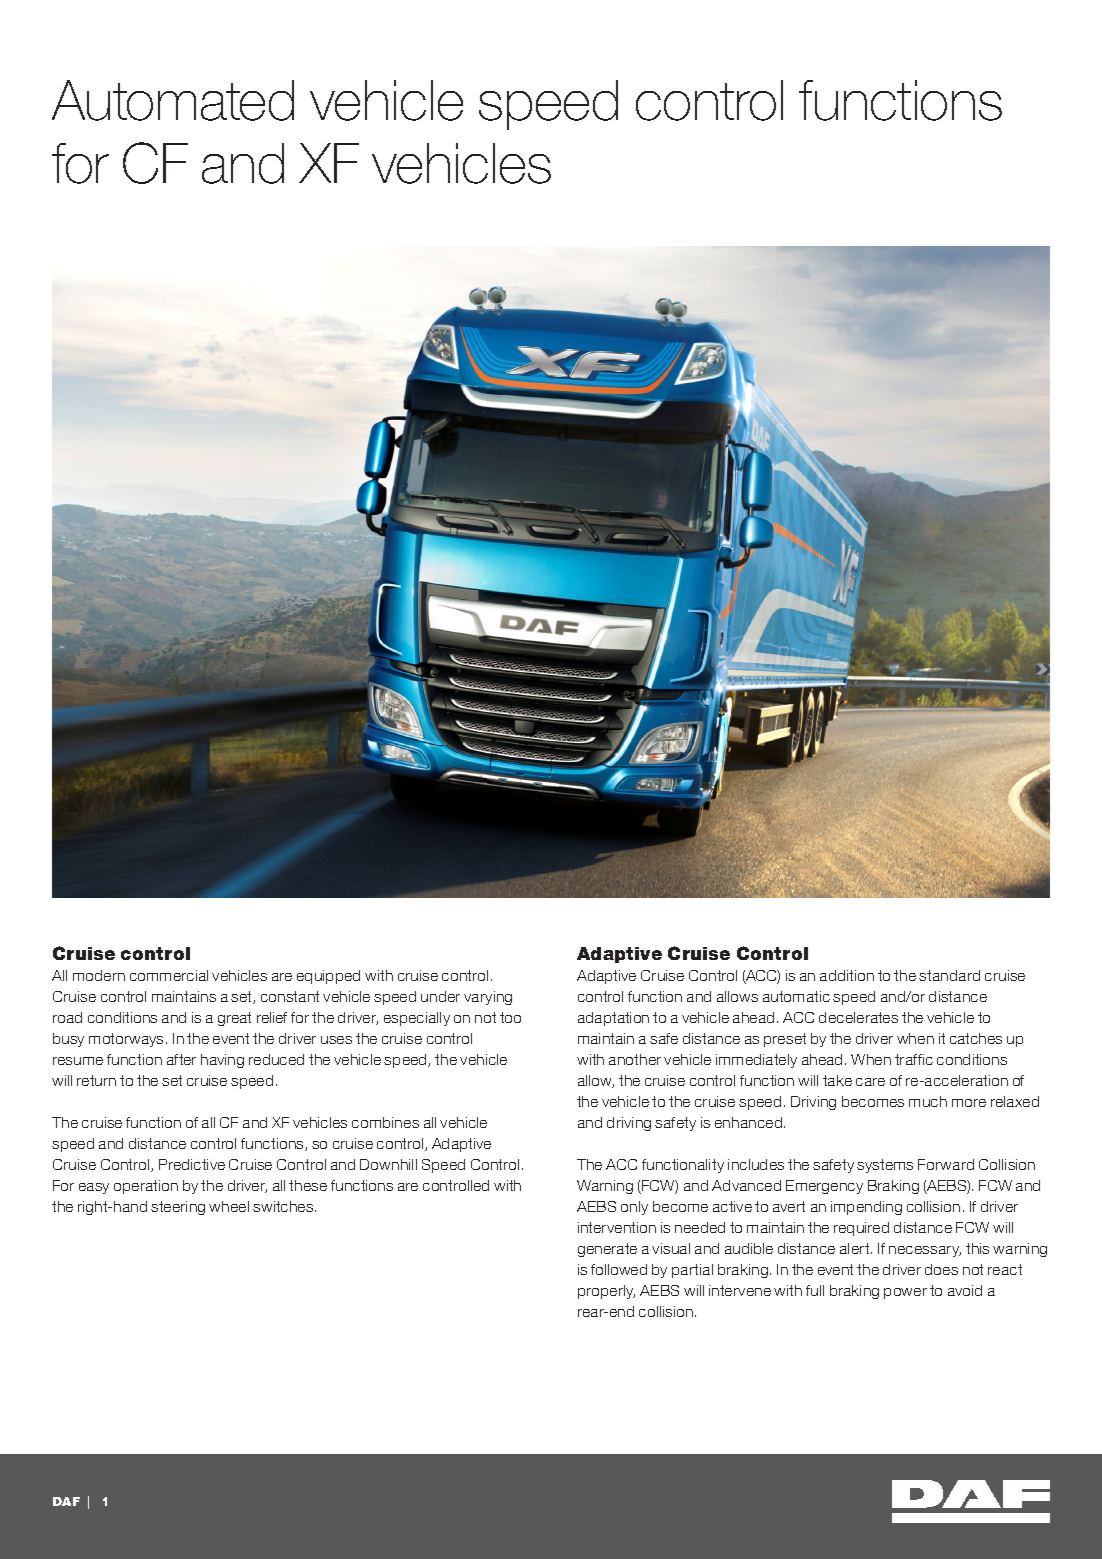 This screenshot has height=1559, width=1102. What do you see at coordinates (169, 975) in the screenshot?
I see `commercial` at bounding box center [169, 975].
